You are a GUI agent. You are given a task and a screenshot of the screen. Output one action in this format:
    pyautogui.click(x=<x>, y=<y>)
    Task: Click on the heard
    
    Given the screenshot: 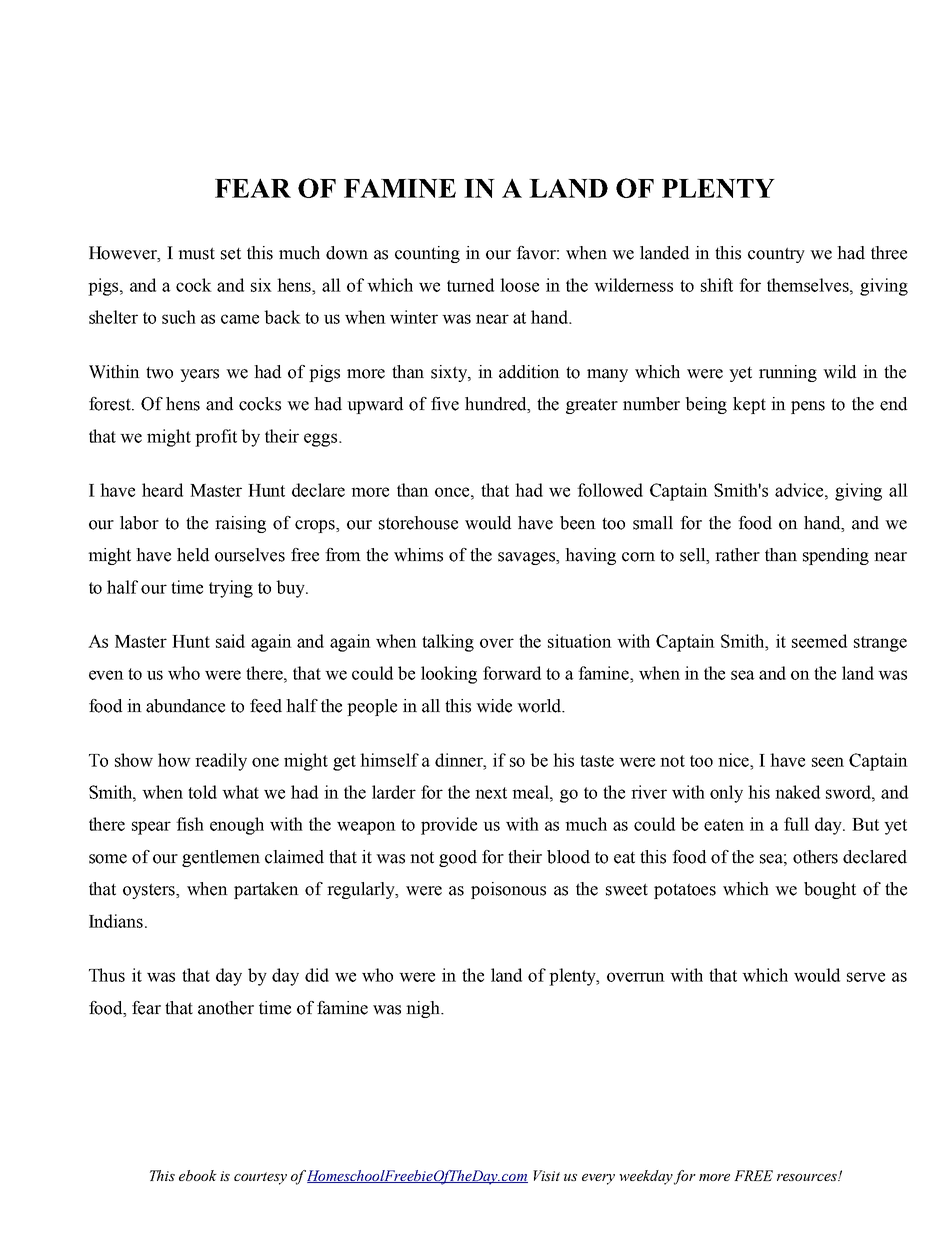 What is the action you would take?
    pyautogui.click(x=162, y=490)
